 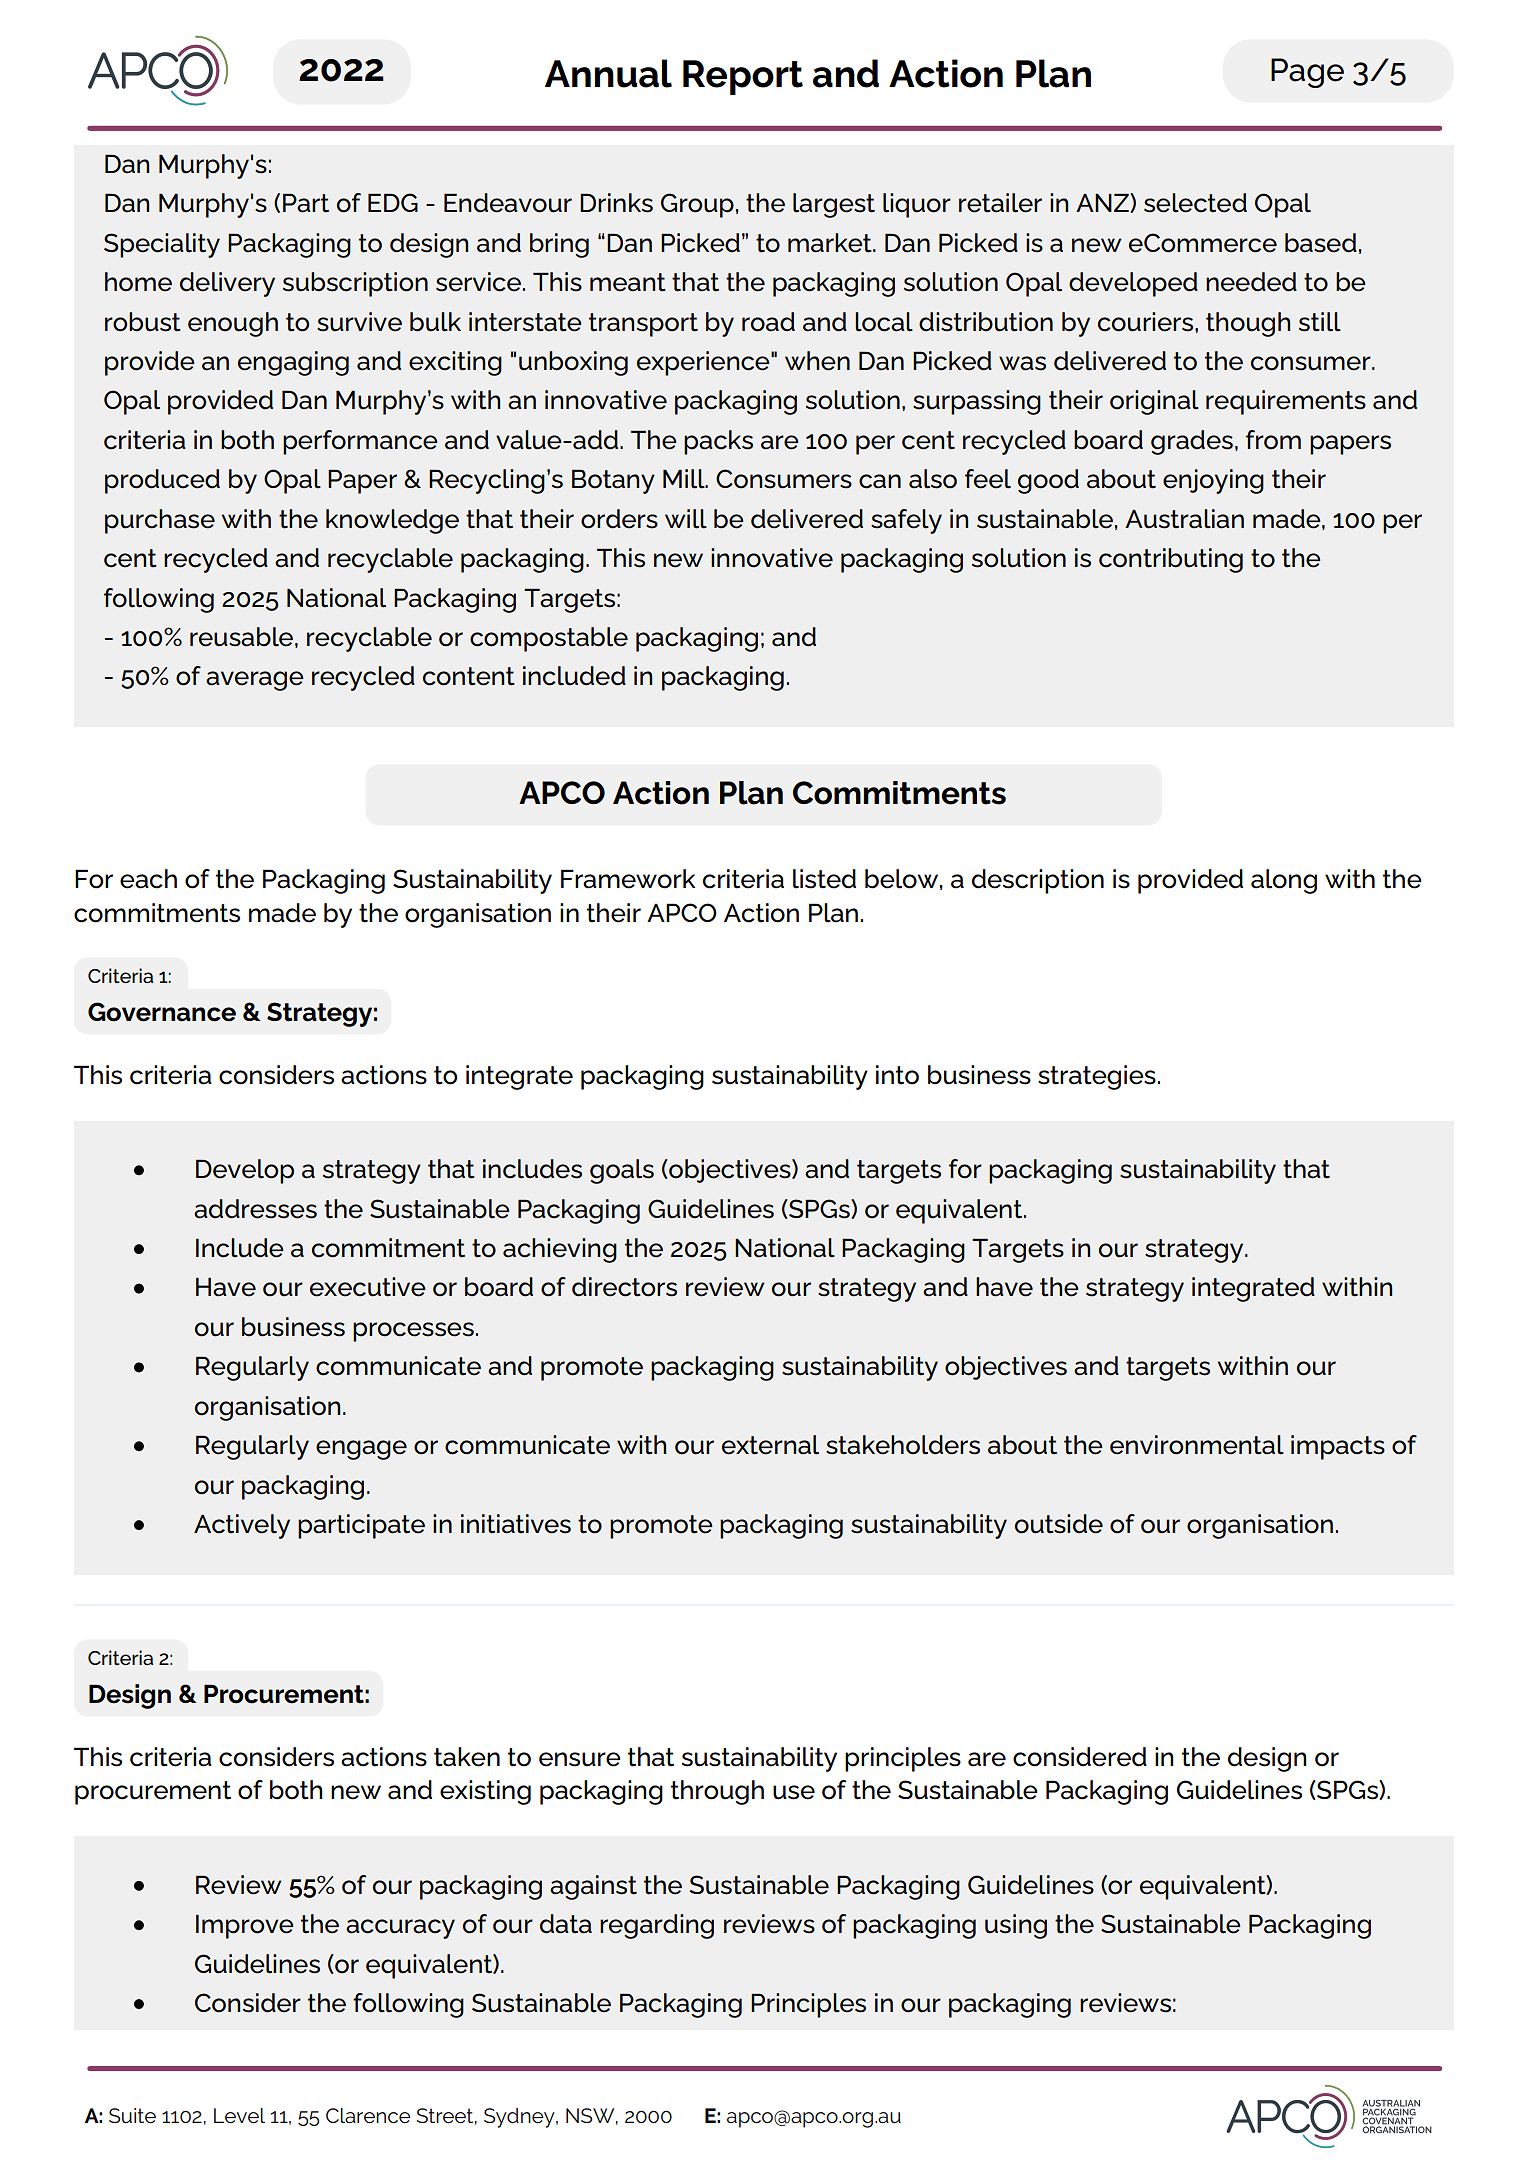 I want to click on addresses, so click(x=255, y=1209).
